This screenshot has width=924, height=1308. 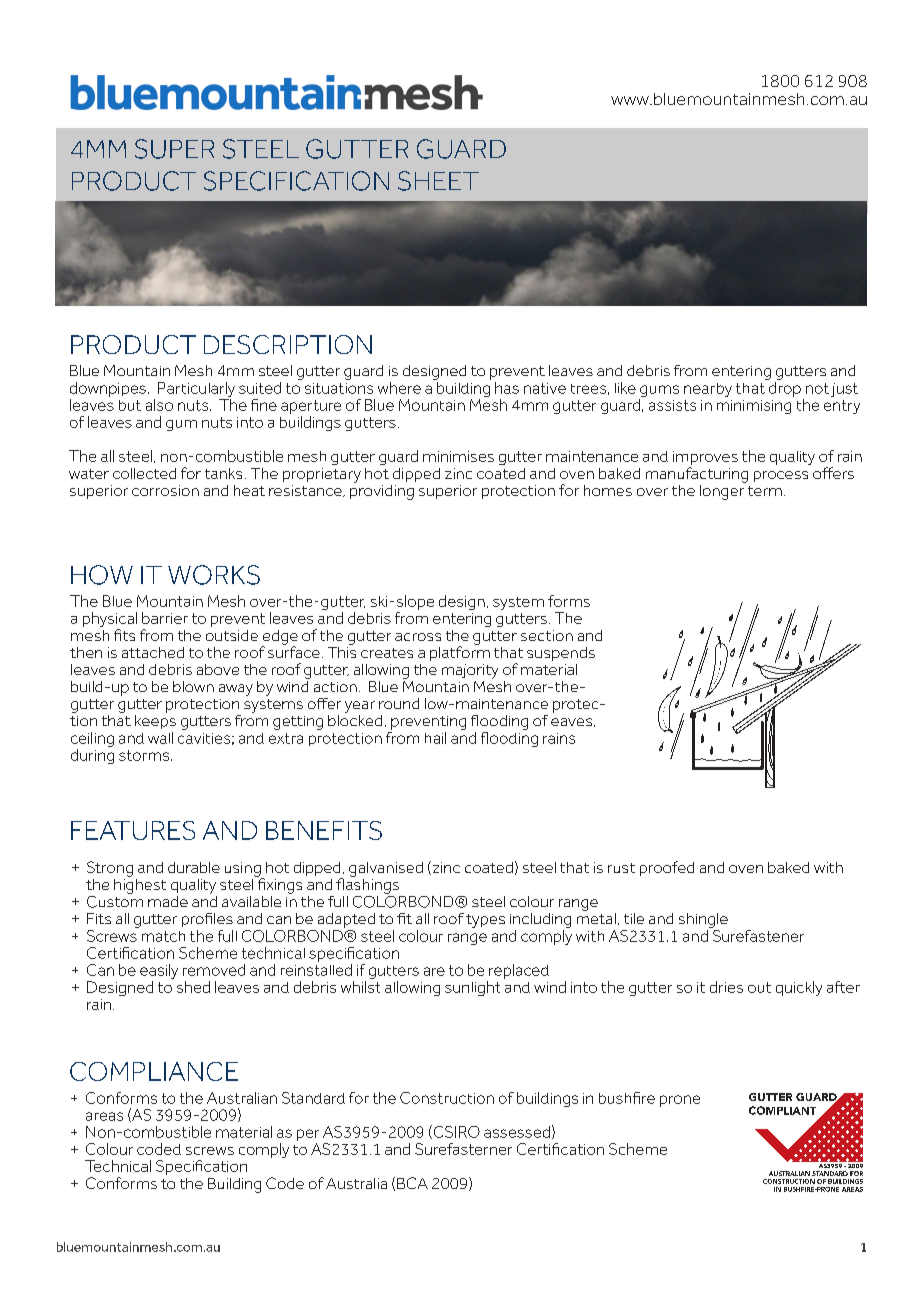 I want to click on minimises, so click(x=458, y=456).
